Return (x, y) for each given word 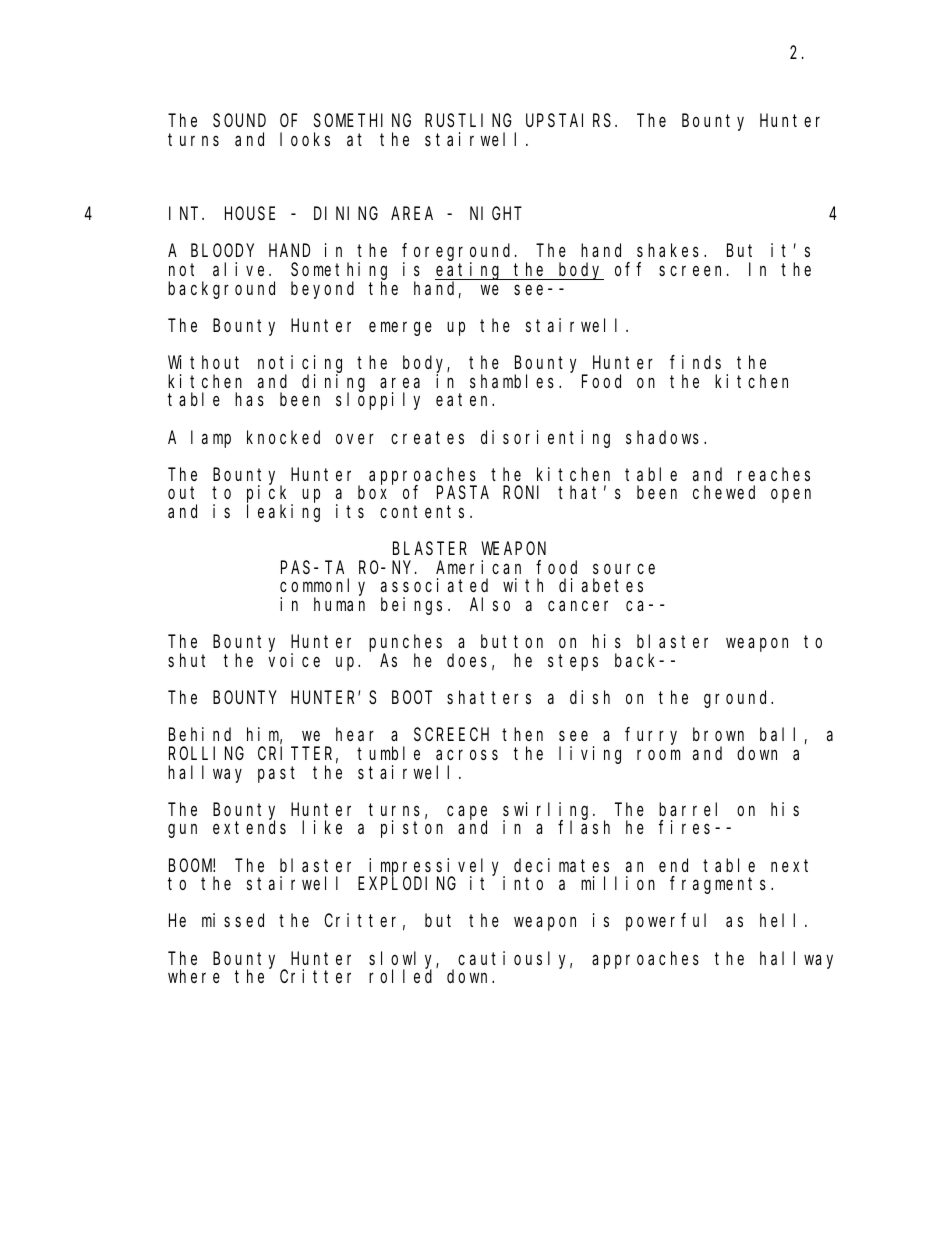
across (467, 755)
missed (233, 920)
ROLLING (206, 753)
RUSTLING (468, 120)
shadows (662, 437)
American (478, 567)
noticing (300, 365)
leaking (283, 513)
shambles (512, 381)
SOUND (239, 120)
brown (718, 734)
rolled (400, 976)
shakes (668, 250)
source (624, 569)
